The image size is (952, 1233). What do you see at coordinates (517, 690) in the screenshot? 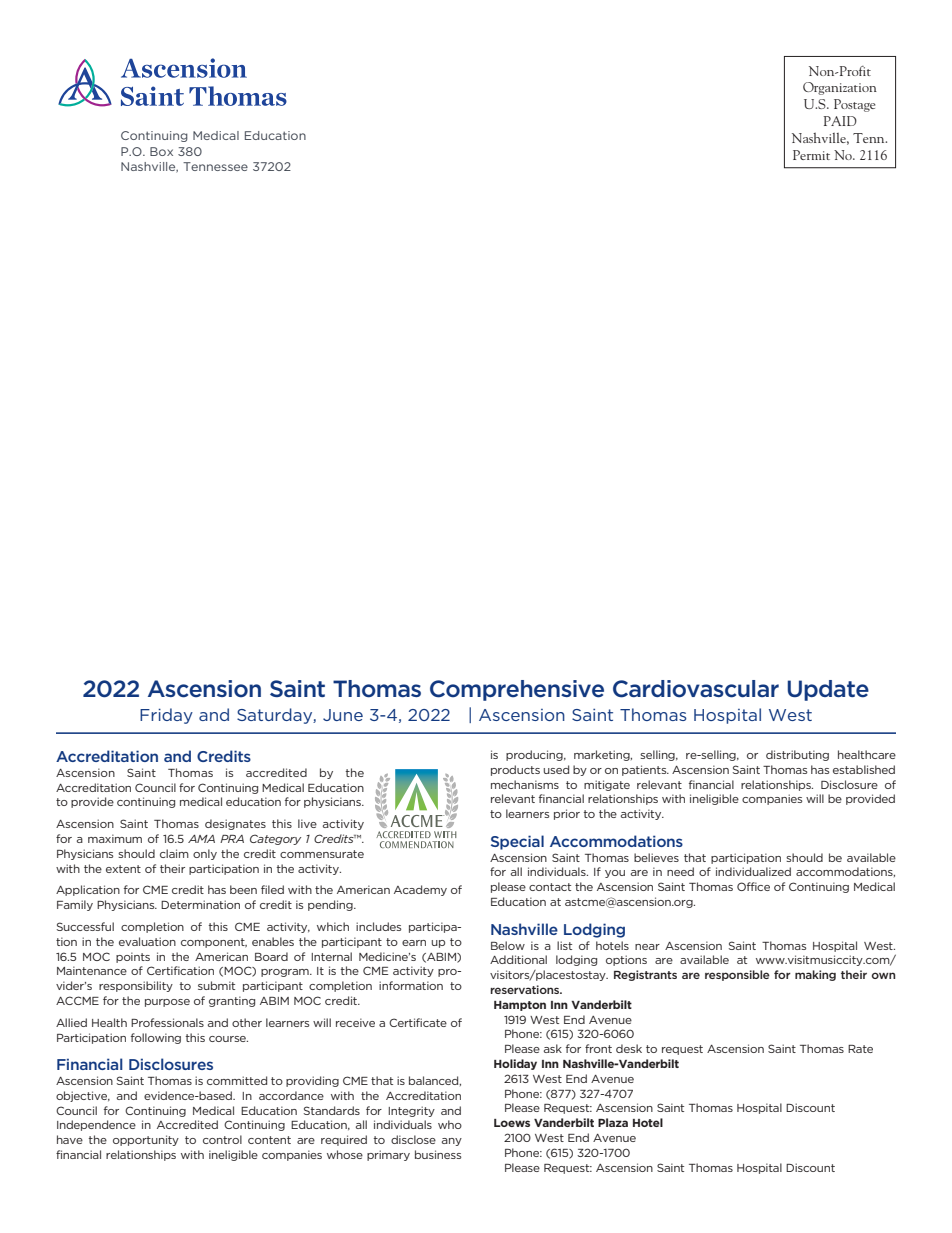
I see `Comprehensive` at bounding box center [517, 690].
